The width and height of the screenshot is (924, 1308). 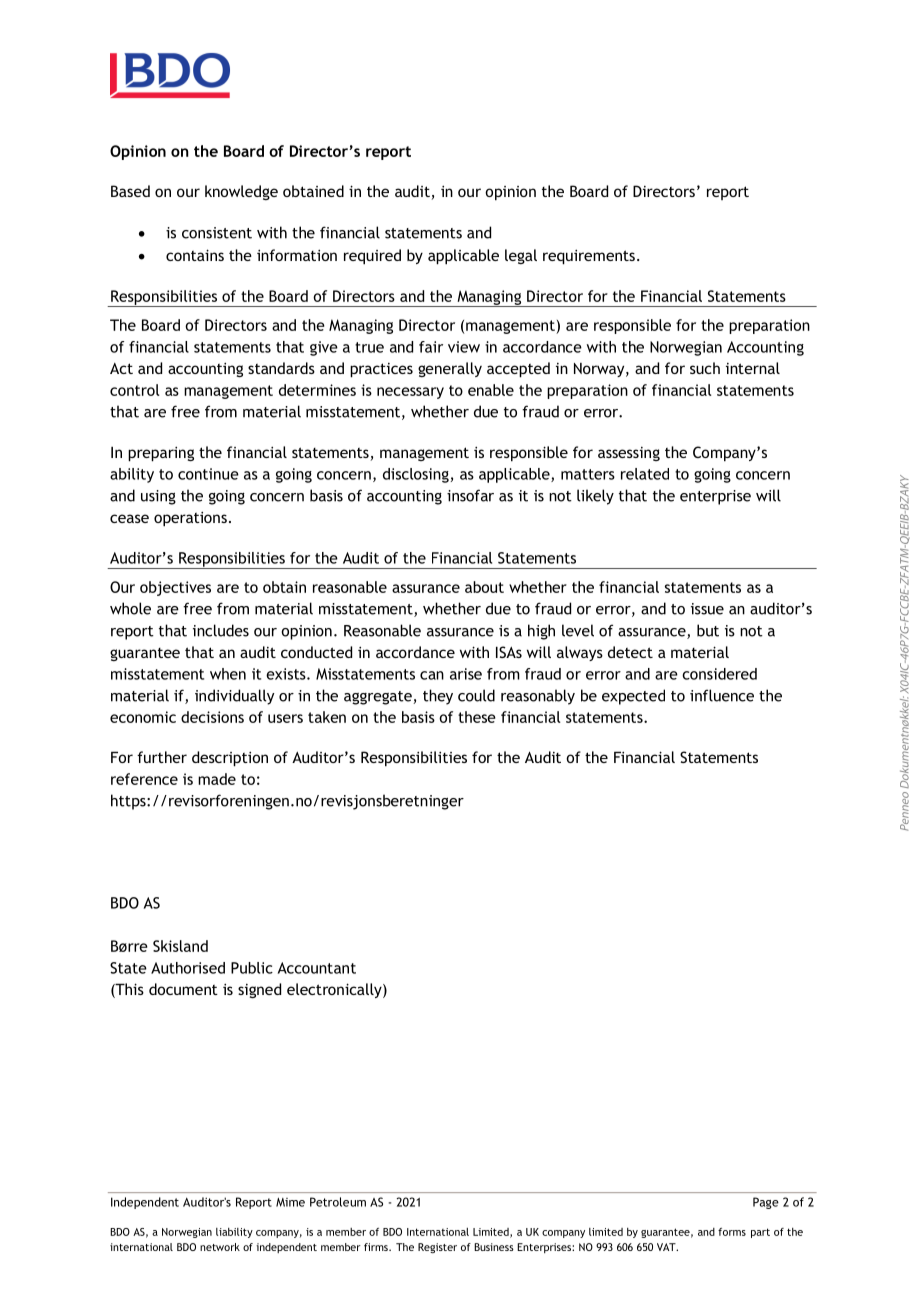 I want to click on Accountant, so click(x=317, y=968).
